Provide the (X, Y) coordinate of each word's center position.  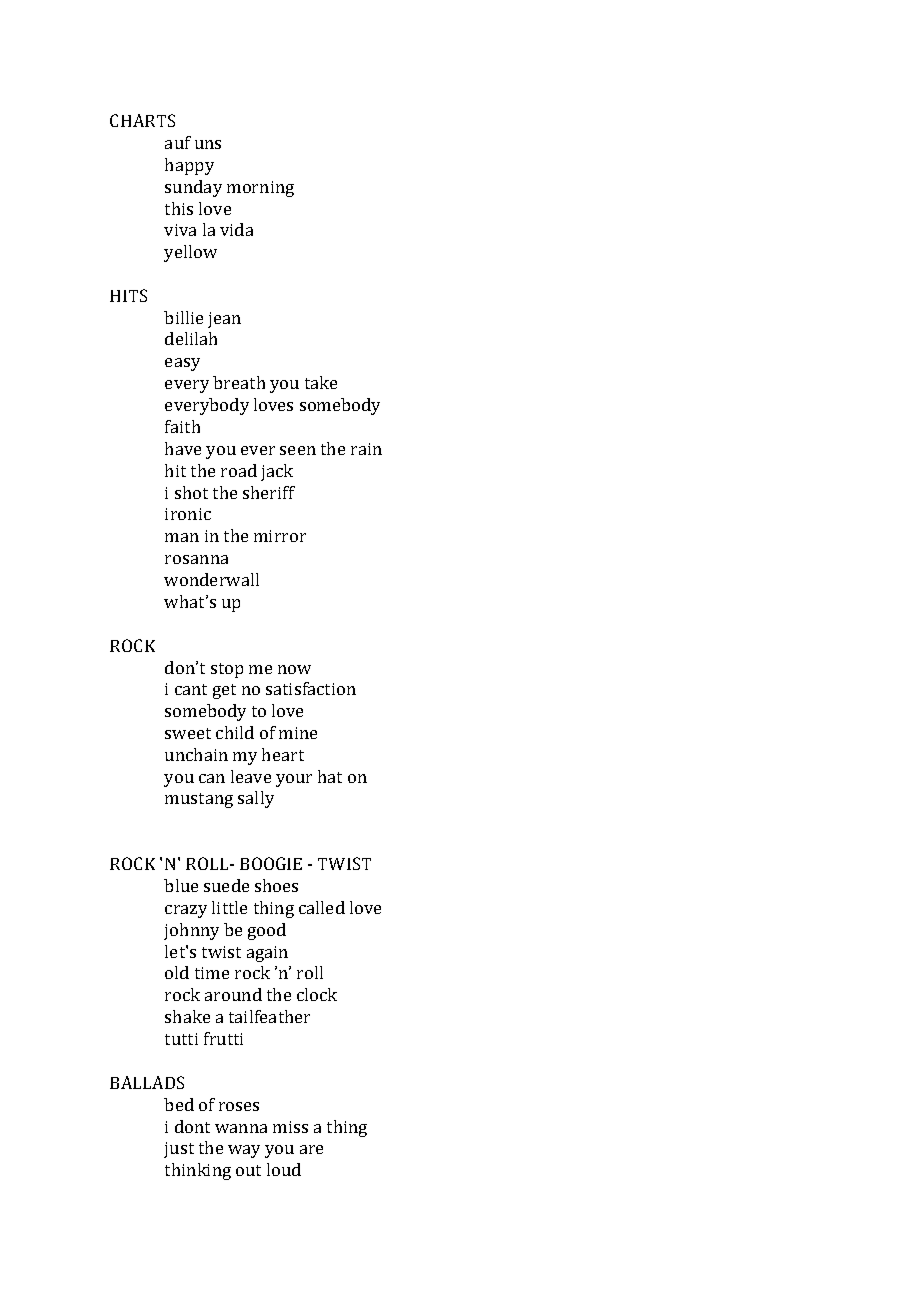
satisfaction (311, 688)
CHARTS (142, 120)
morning (260, 189)
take (321, 382)
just (179, 1150)
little (229, 907)
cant (191, 689)
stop (227, 670)
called (322, 907)
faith (182, 426)
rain (366, 449)
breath (239, 382)
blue (181, 885)
